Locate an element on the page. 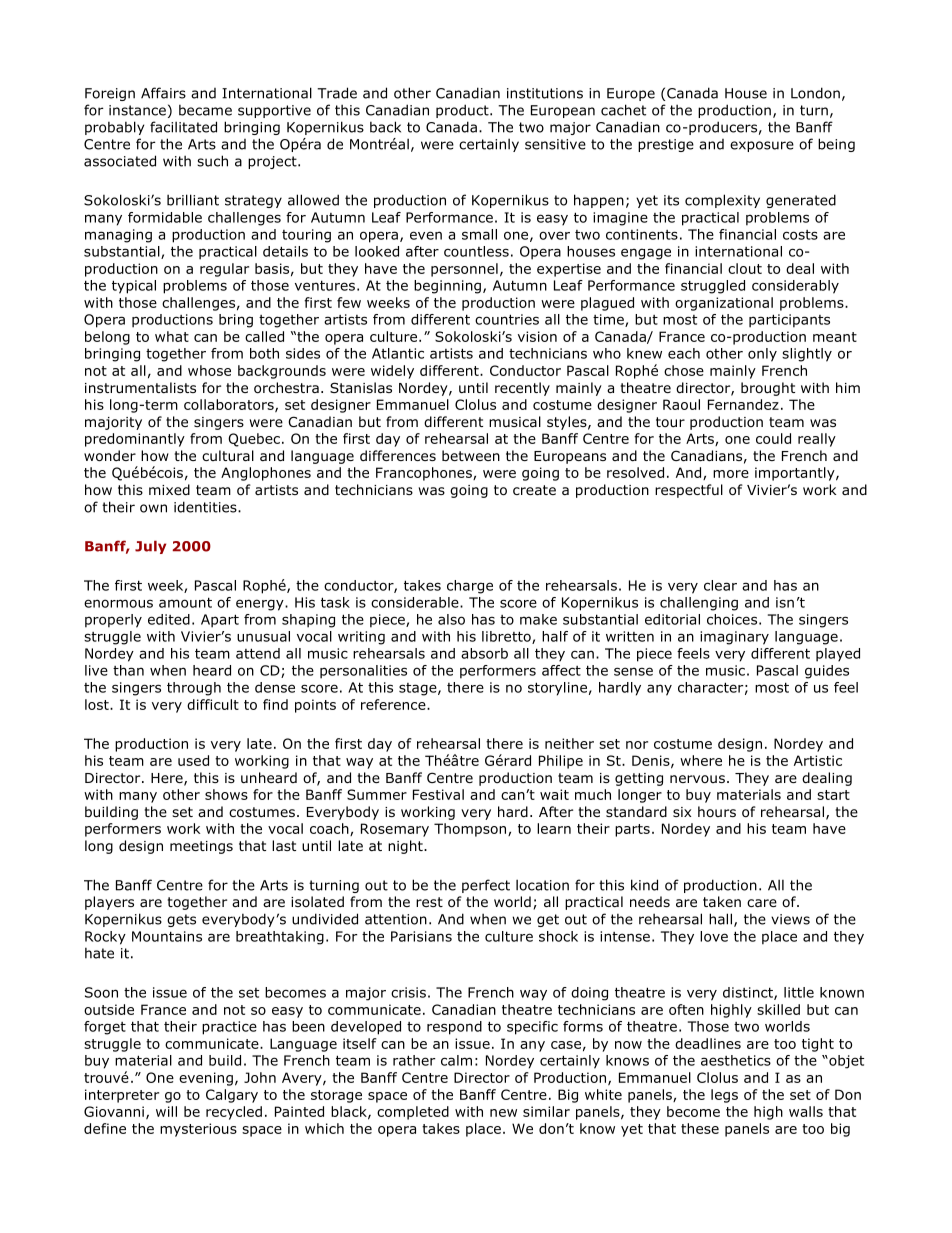  Festival is located at coordinates (438, 794).
